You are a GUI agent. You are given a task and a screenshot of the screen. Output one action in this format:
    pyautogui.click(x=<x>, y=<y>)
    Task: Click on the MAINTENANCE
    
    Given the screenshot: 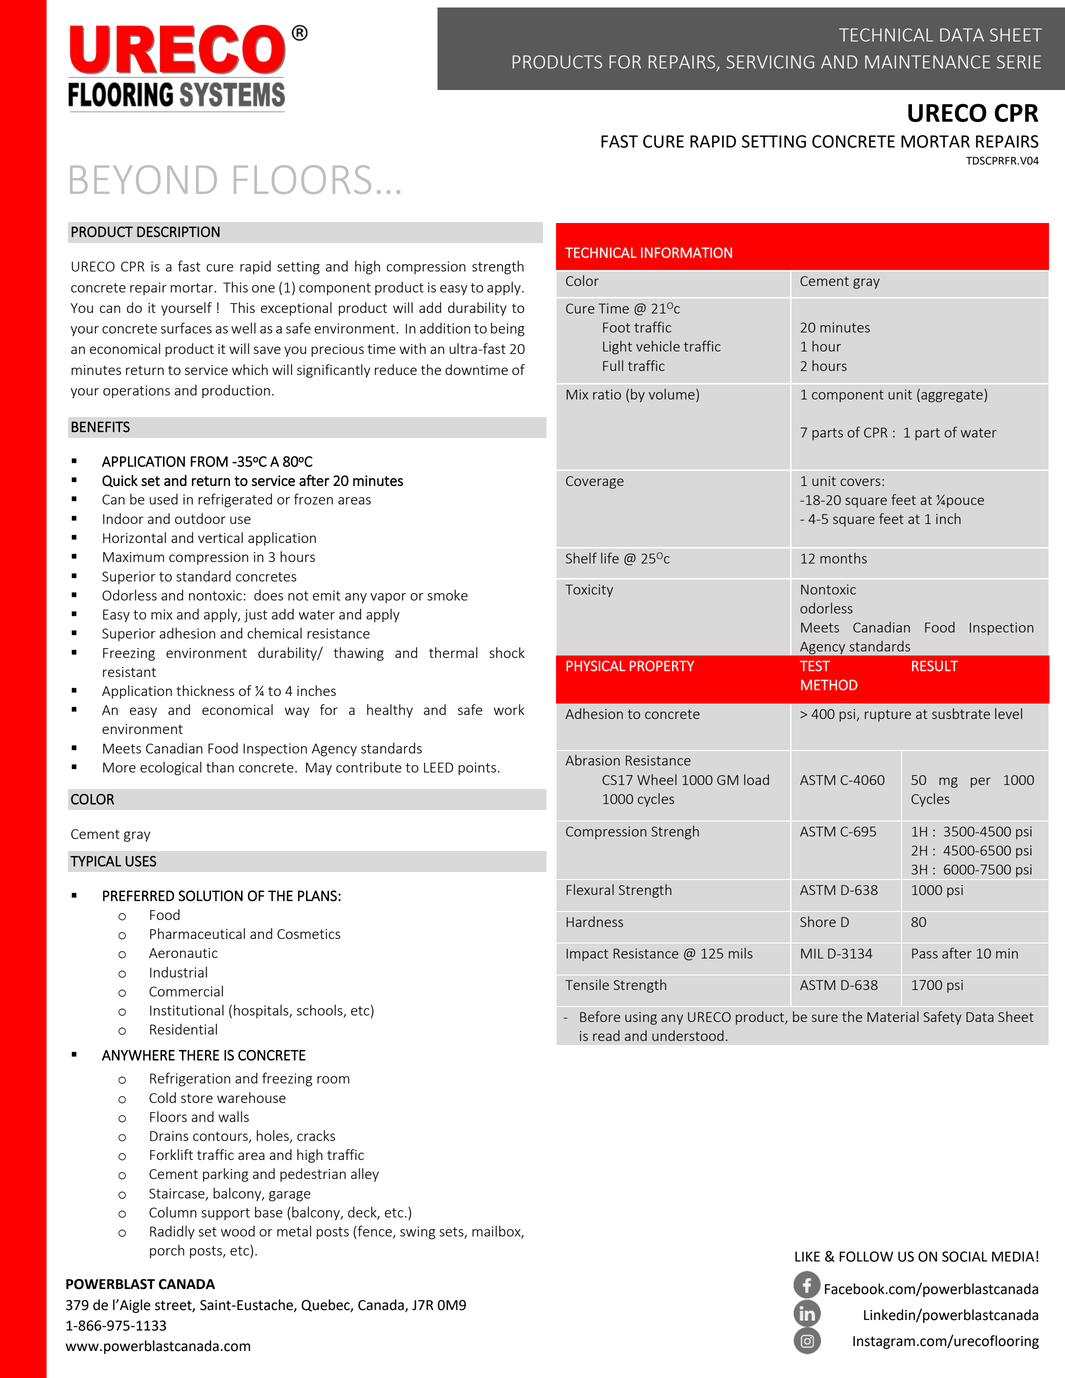 What is the action you would take?
    pyautogui.click(x=927, y=62)
